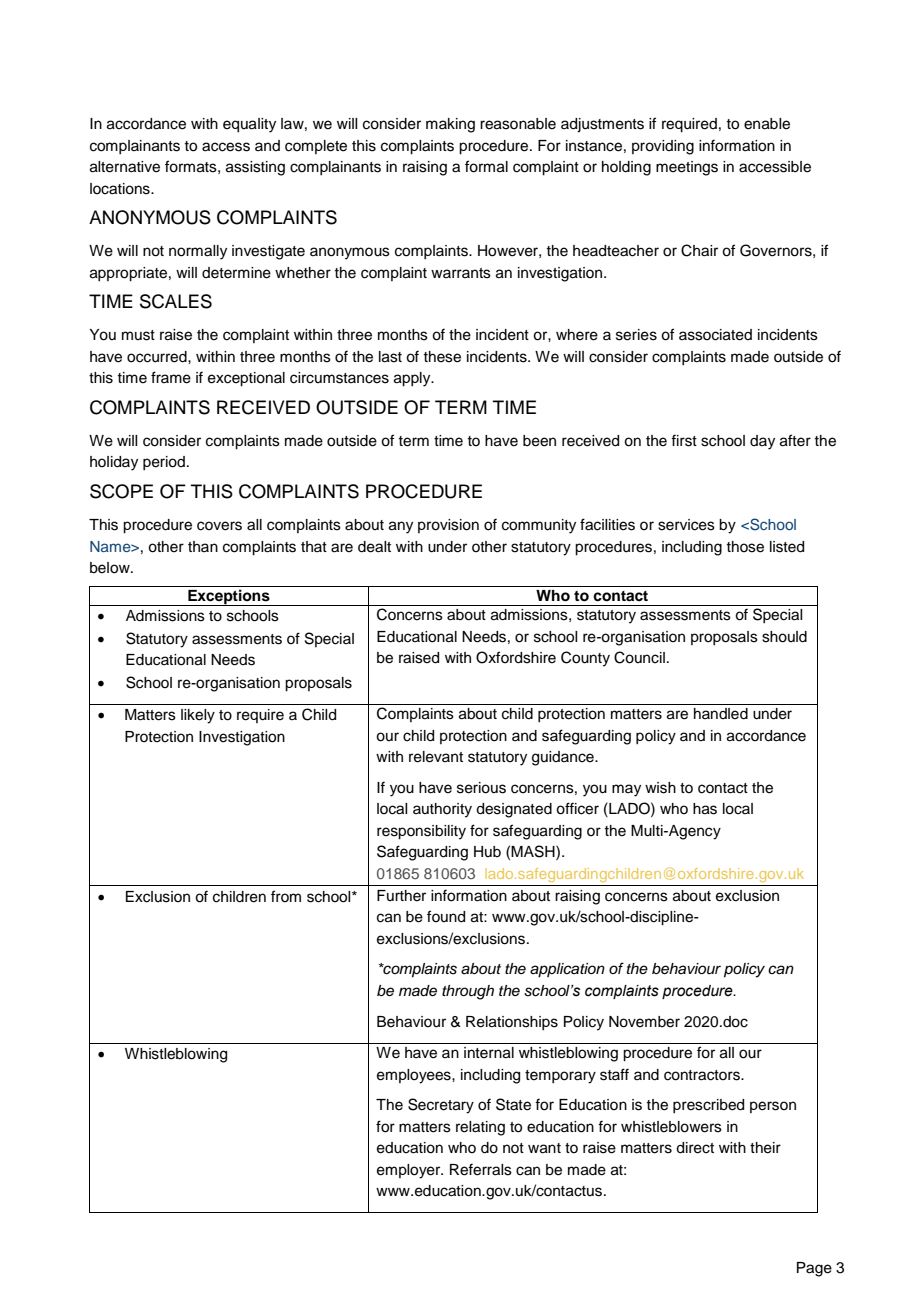  What do you see at coordinates (410, 1171) in the document?
I see `employer` at bounding box center [410, 1171].
